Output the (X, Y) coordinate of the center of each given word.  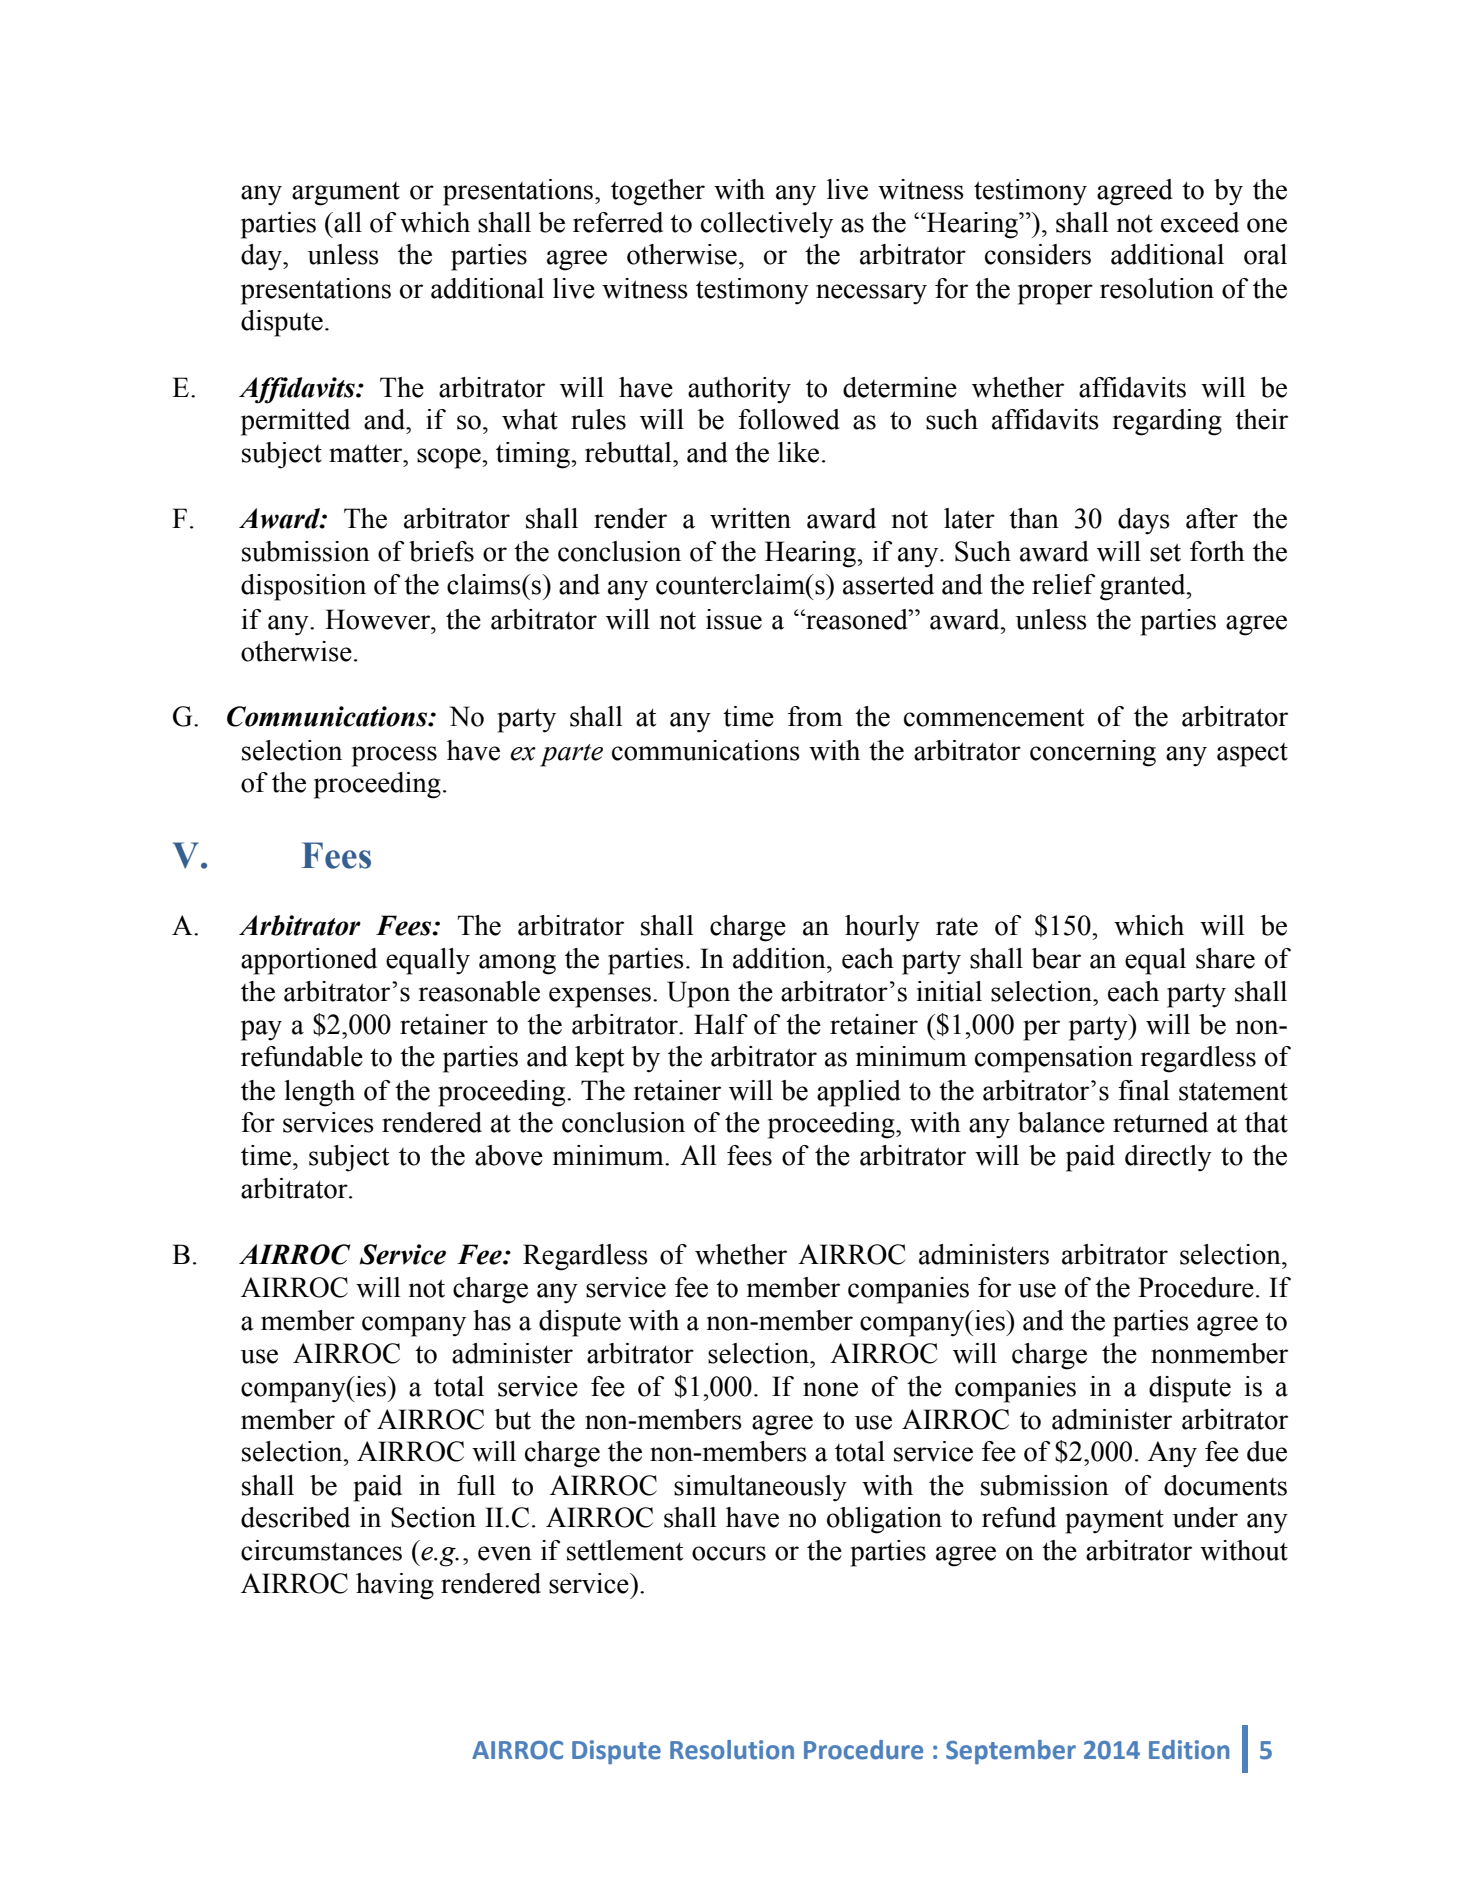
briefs (441, 551)
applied (859, 1093)
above (509, 1155)
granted (1144, 587)
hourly (882, 928)
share (1225, 958)
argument (346, 194)
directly (1168, 1158)
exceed (1200, 222)
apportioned (309, 961)
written (750, 518)
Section (433, 1517)
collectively (767, 225)
